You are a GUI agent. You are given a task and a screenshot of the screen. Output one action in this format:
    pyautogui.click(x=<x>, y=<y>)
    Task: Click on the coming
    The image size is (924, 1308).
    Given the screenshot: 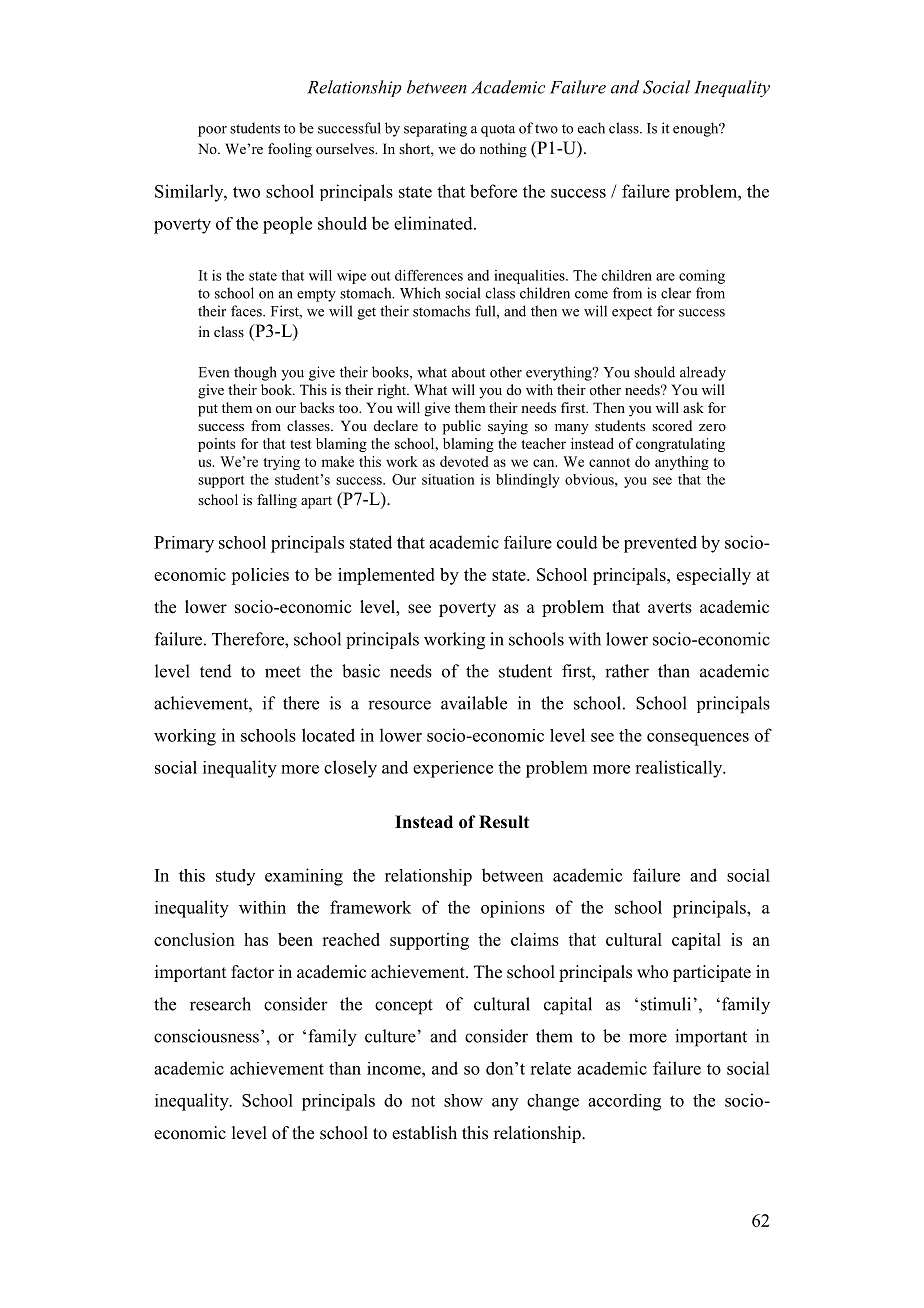 What is the action you would take?
    pyautogui.click(x=702, y=277)
